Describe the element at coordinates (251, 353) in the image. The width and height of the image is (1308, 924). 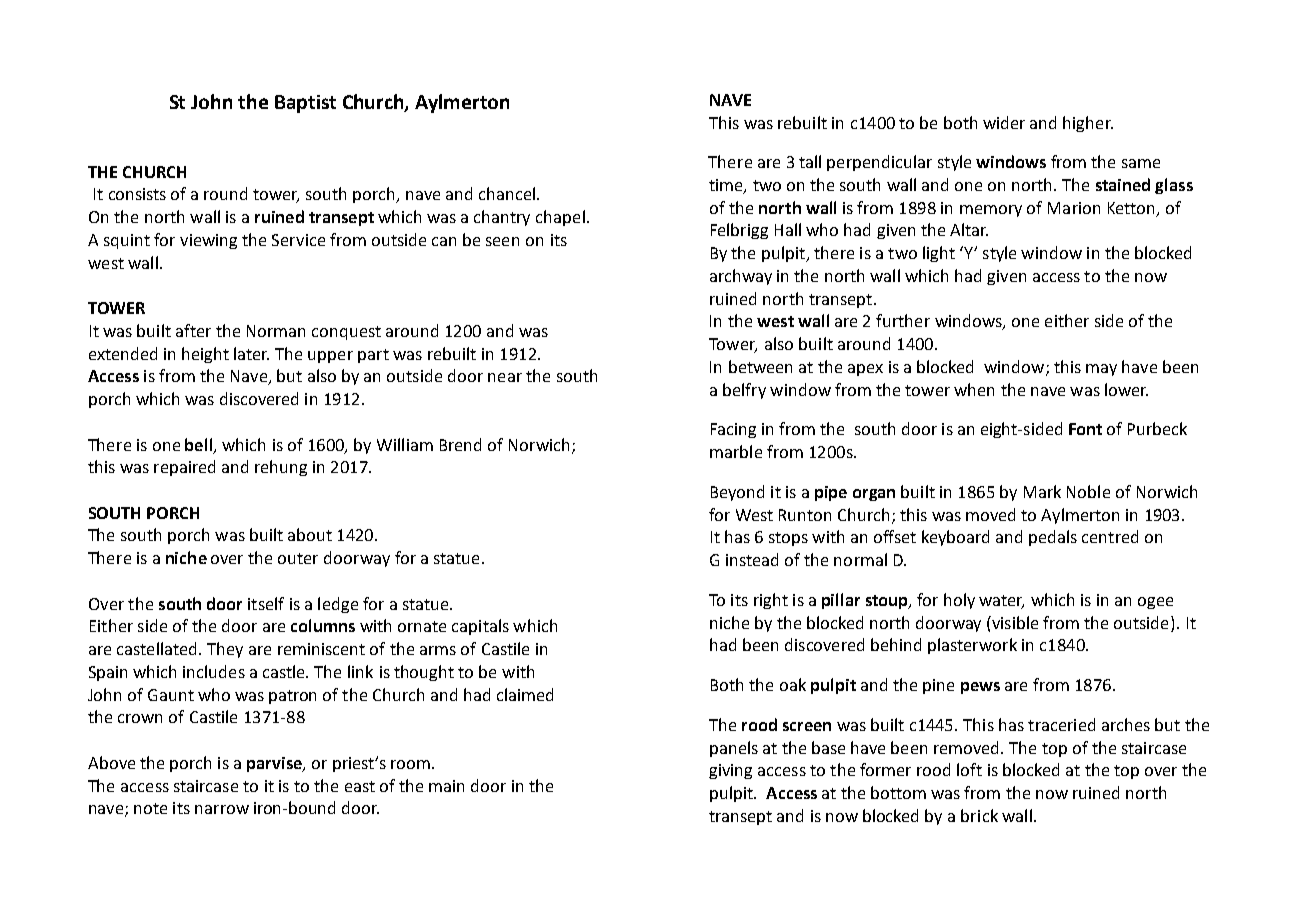
I see `later` at that location.
